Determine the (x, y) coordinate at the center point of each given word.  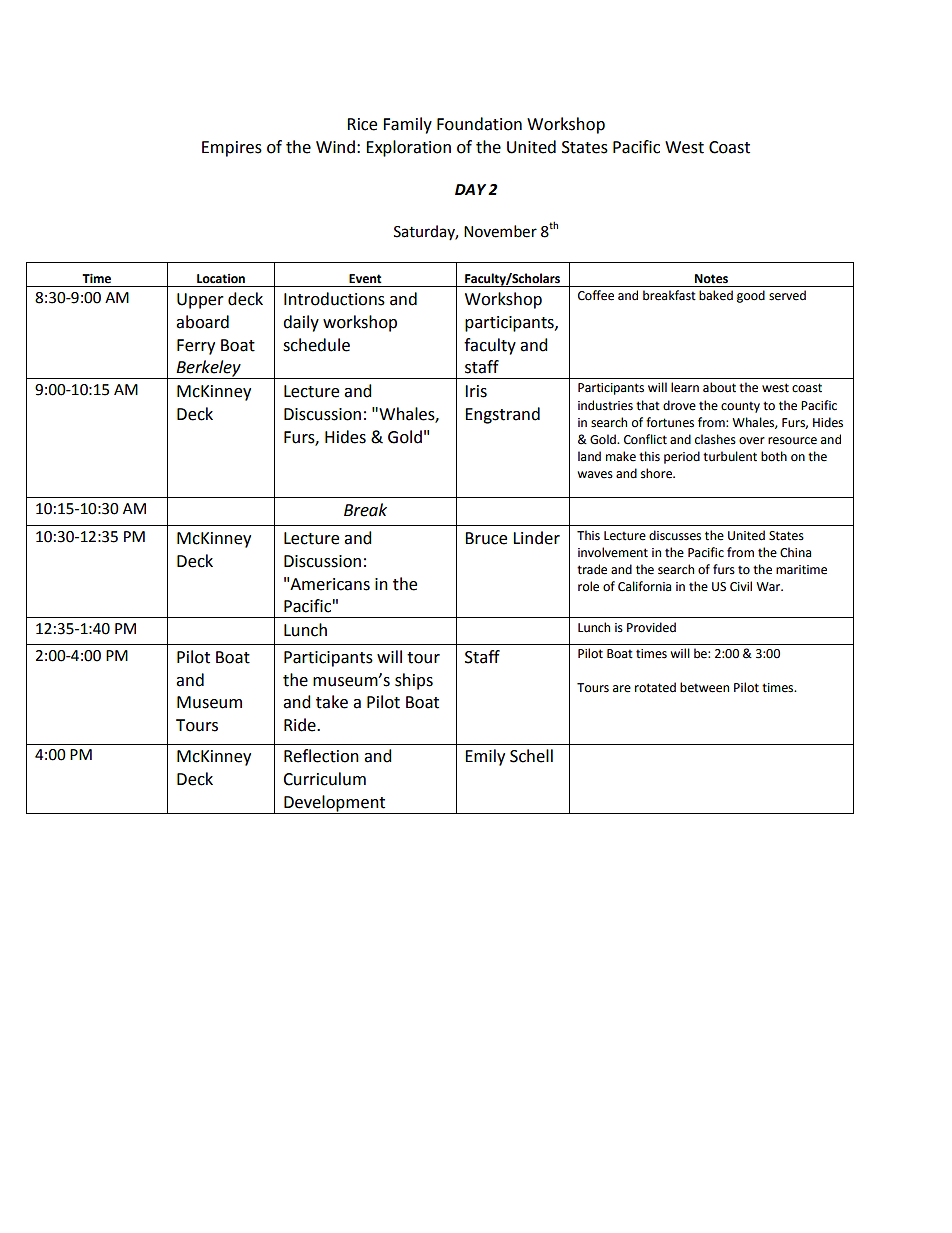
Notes (711, 279)
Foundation (479, 124)
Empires (232, 149)
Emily (485, 757)
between (704, 687)
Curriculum (324, 779)
